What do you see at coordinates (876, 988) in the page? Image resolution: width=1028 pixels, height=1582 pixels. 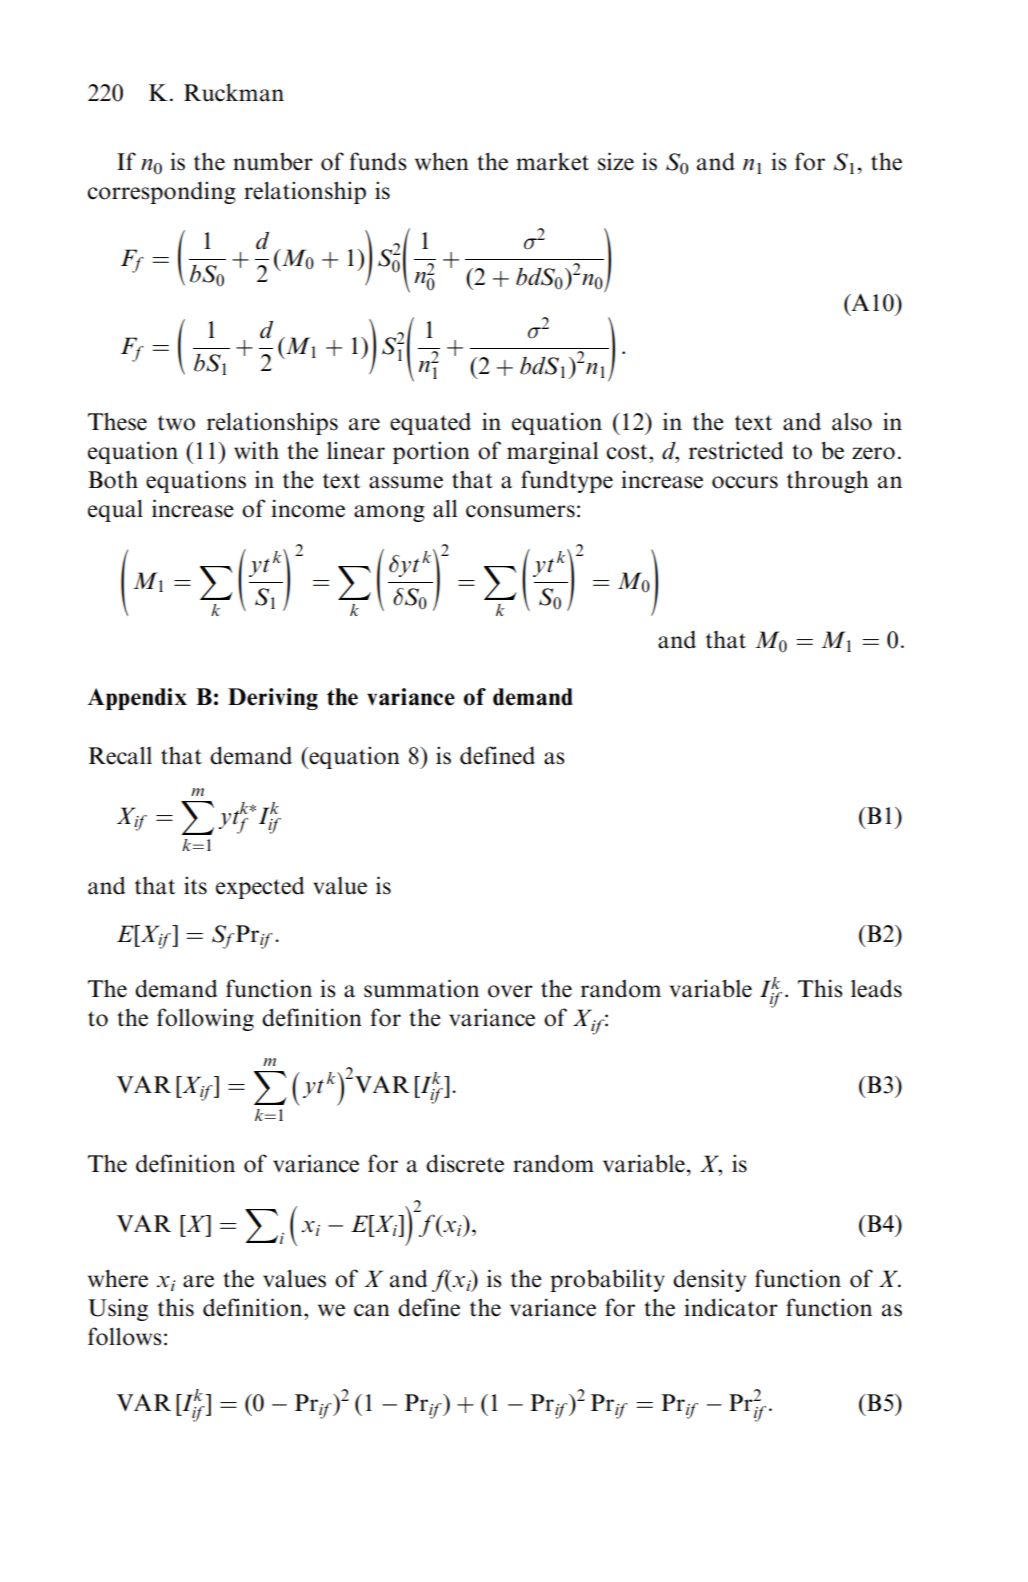 I see `leads` at bounding box center [876, 988].
